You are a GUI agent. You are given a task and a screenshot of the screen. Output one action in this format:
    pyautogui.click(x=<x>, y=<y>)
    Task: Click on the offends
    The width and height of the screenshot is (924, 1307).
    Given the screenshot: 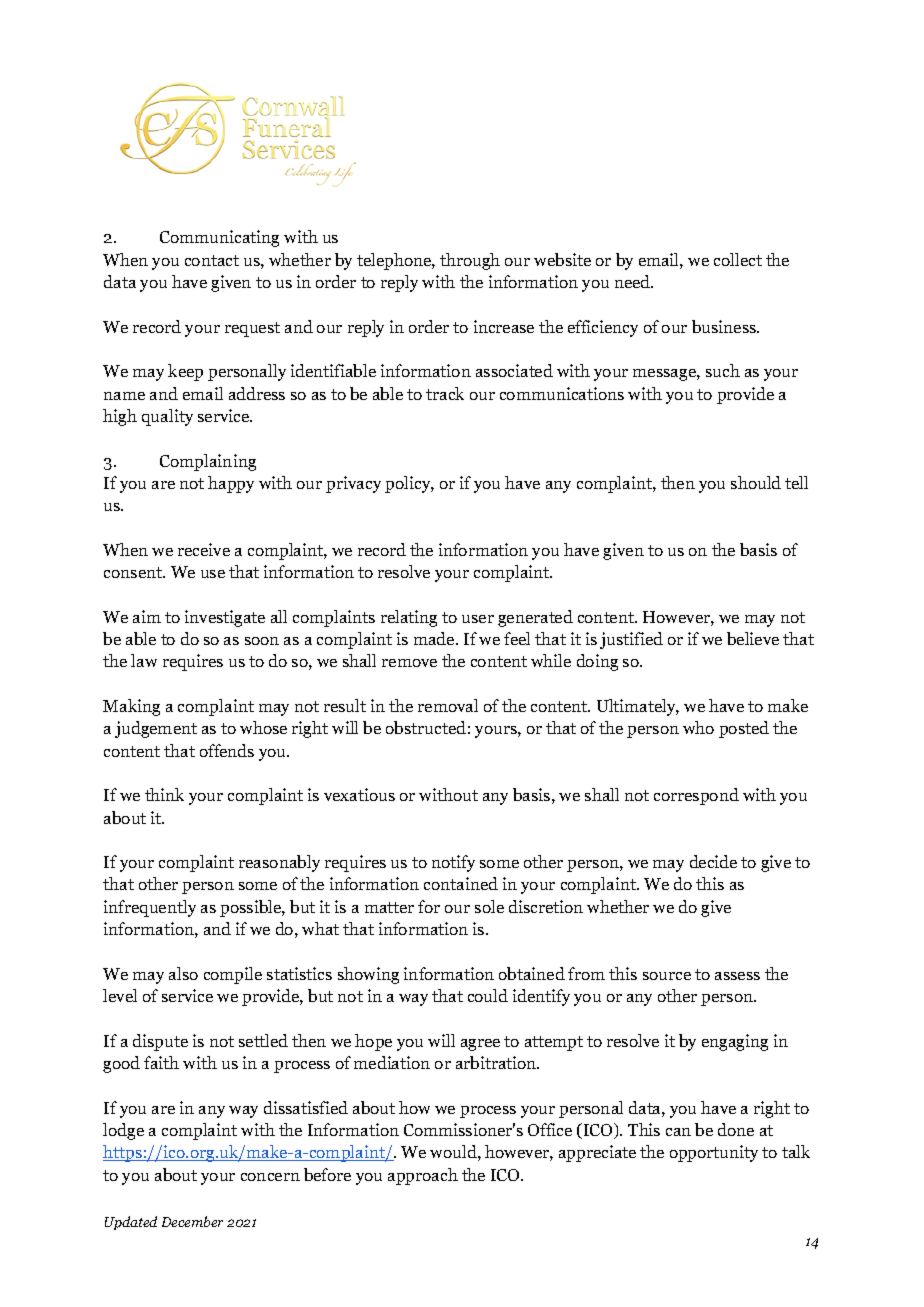 What is the action you would take?
    pyautogui.click(x=227, y=750)
